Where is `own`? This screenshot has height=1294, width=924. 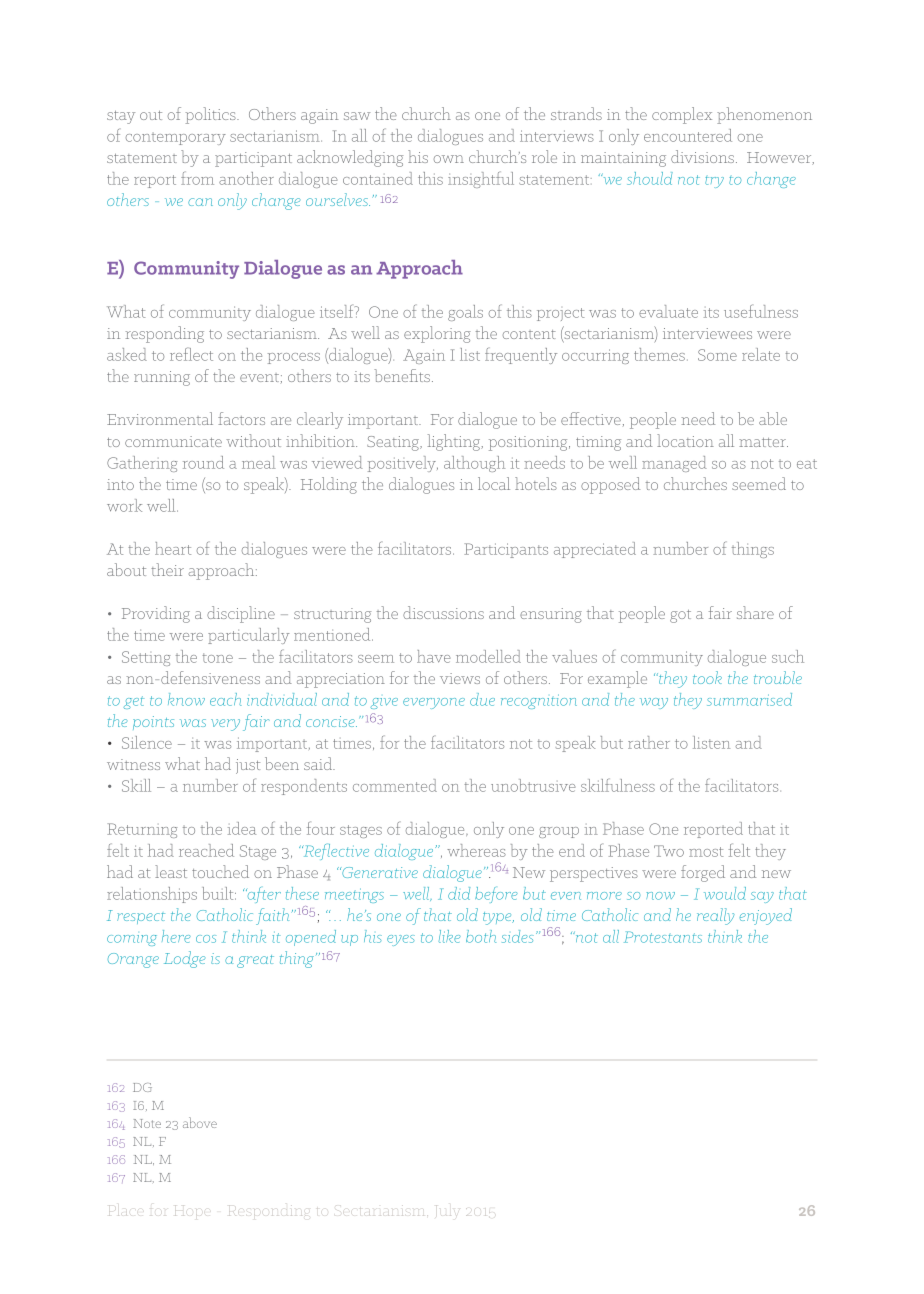 own is located at coordinates (449, 159).
